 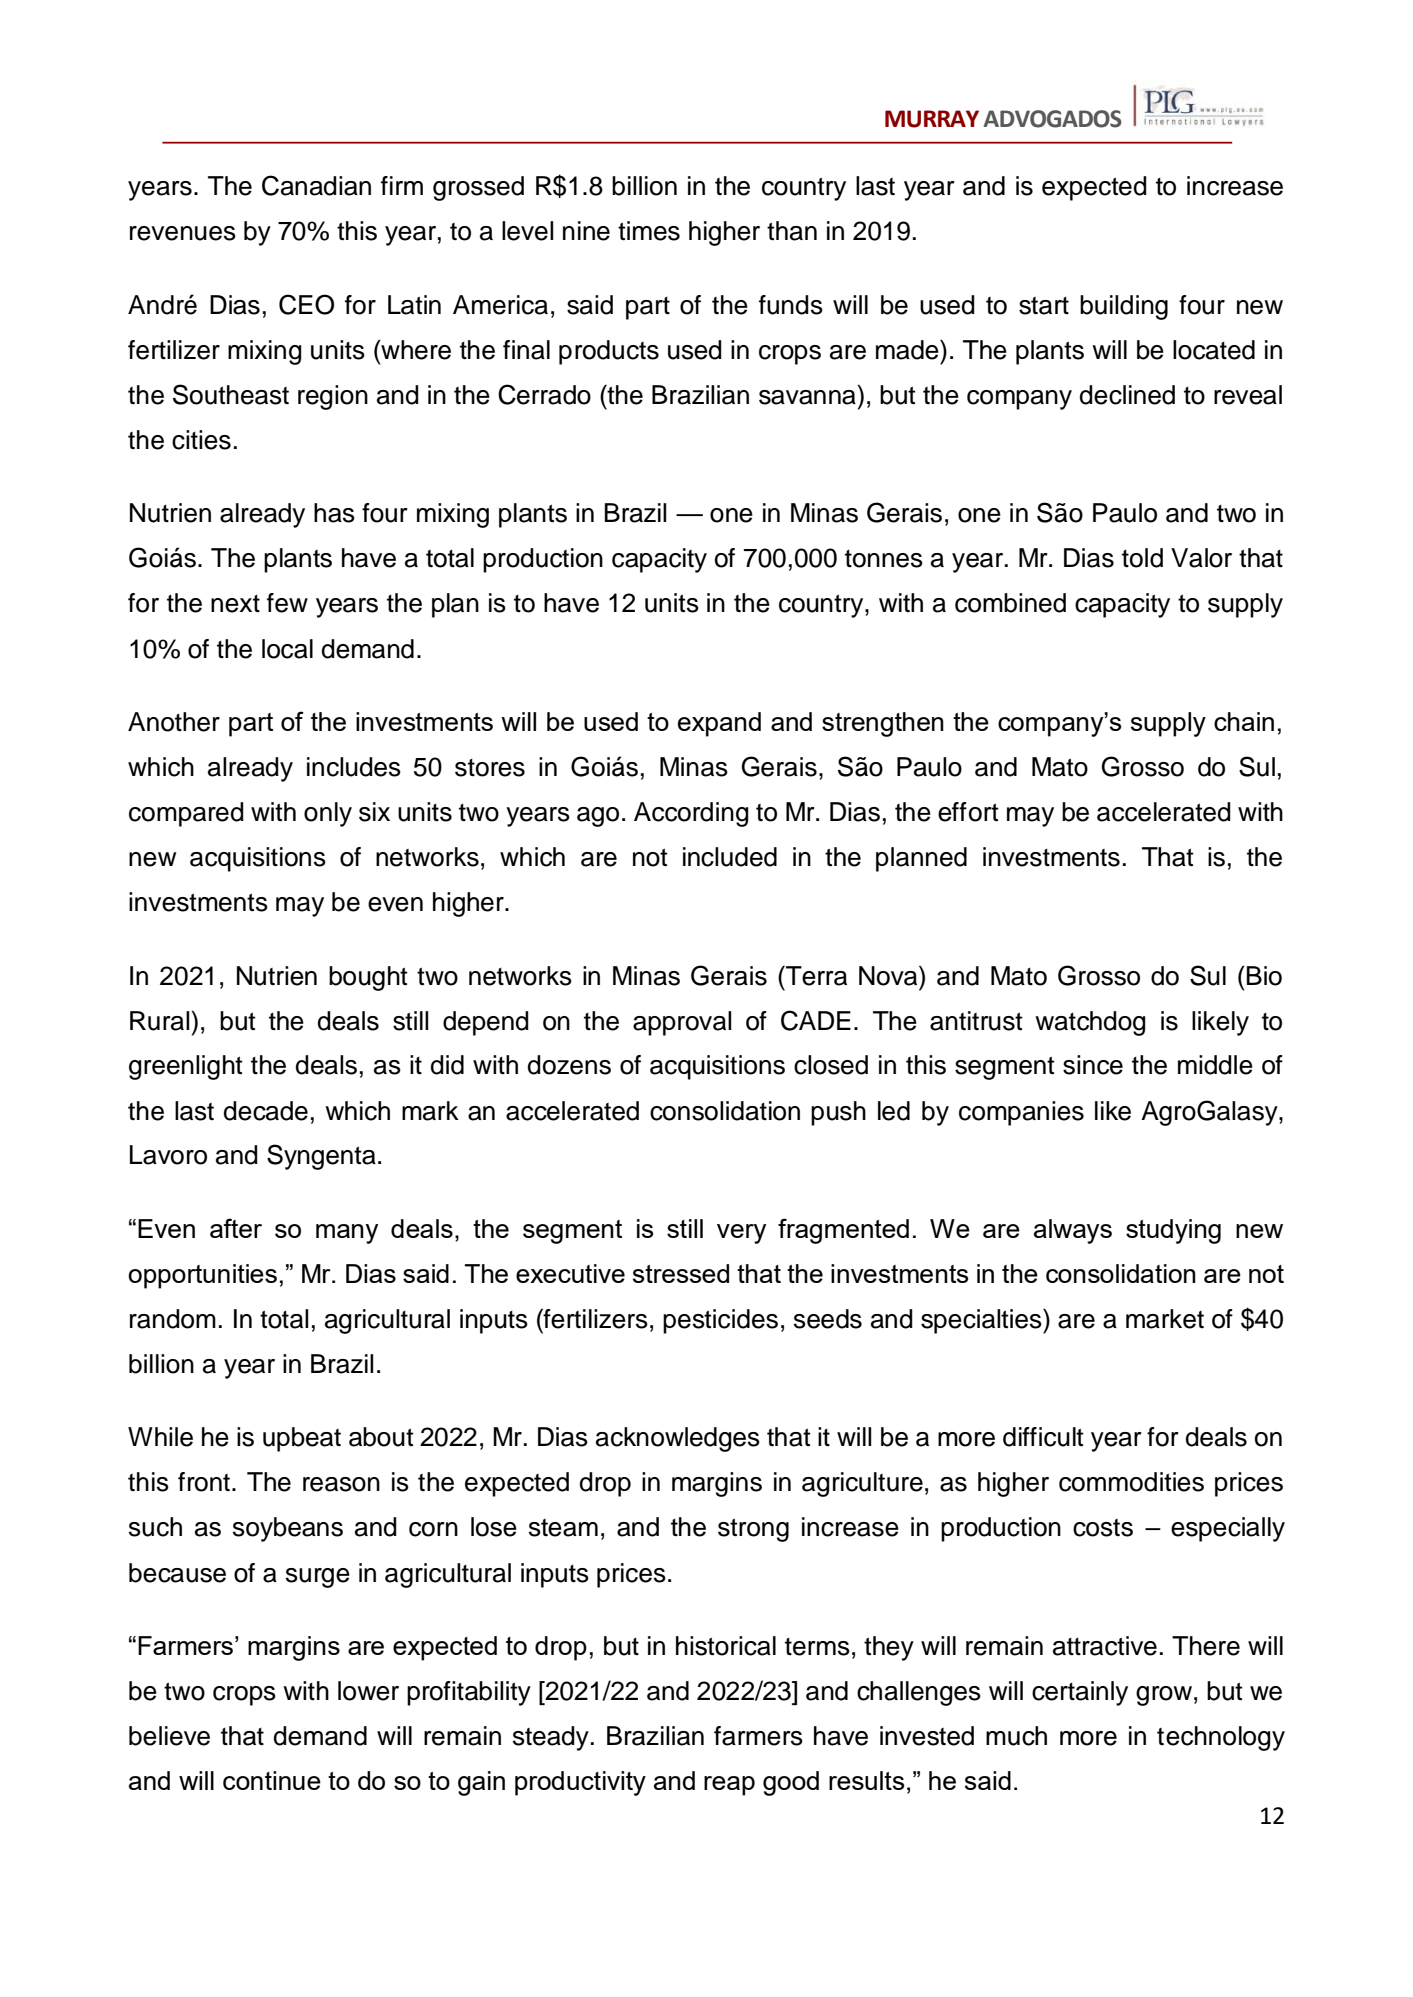 What do you see at coordinates (1173, 1231) in the page?
I see `studying` at bounding box center [1173, 1231].
